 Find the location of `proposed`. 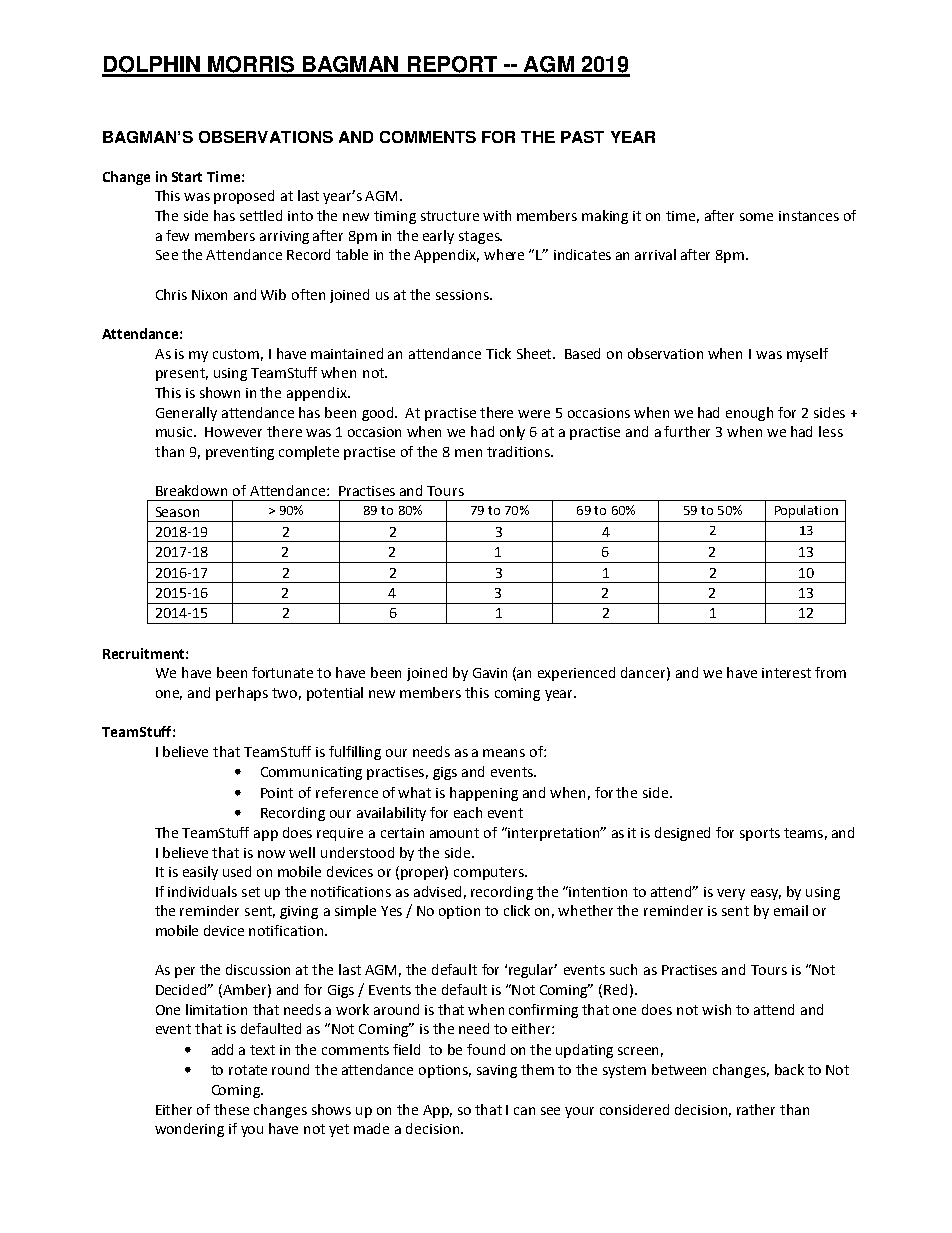

proposed is located at coordinates (244, 197).
